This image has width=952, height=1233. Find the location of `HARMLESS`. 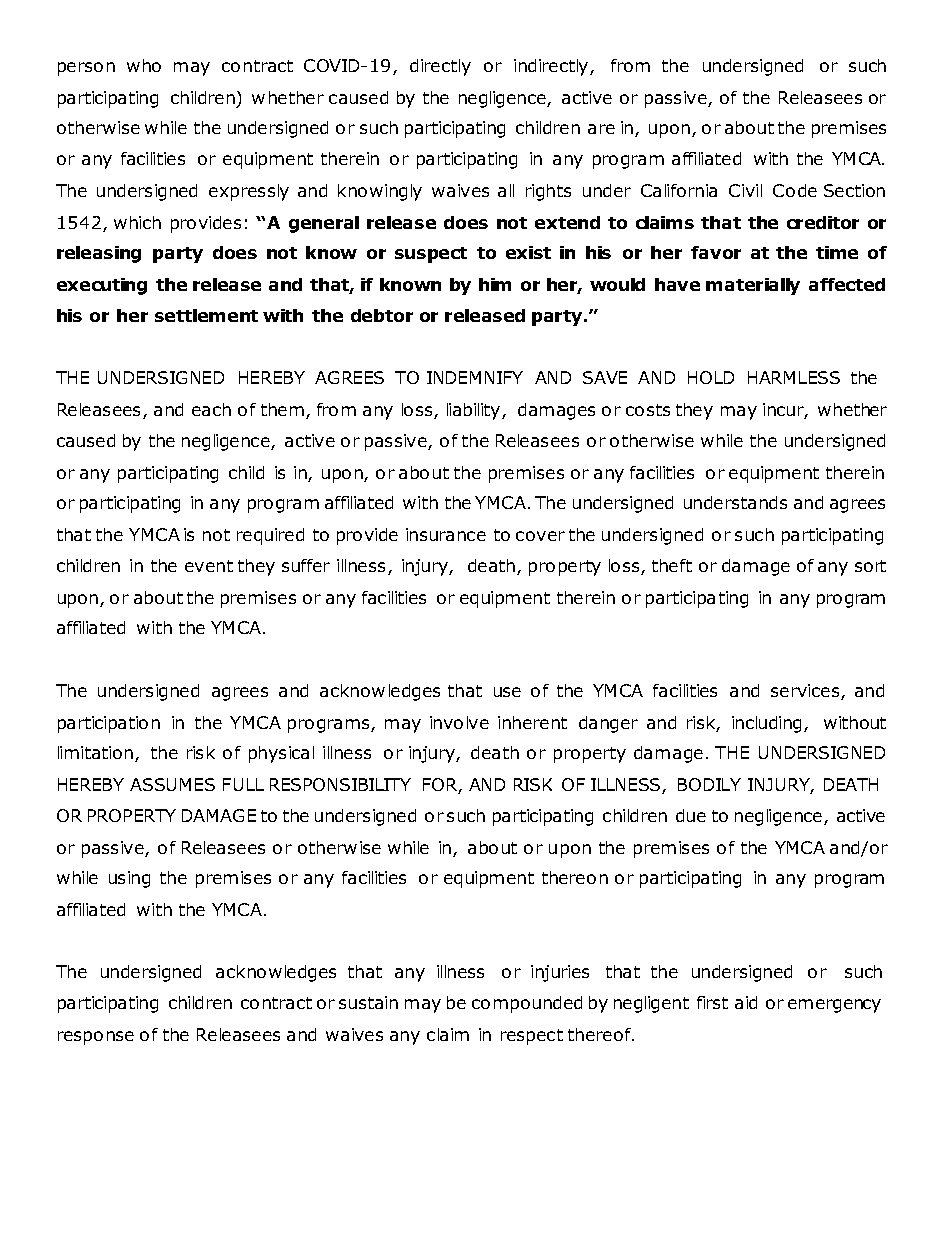

HARMLESS is located at coordinates (794, 377).
